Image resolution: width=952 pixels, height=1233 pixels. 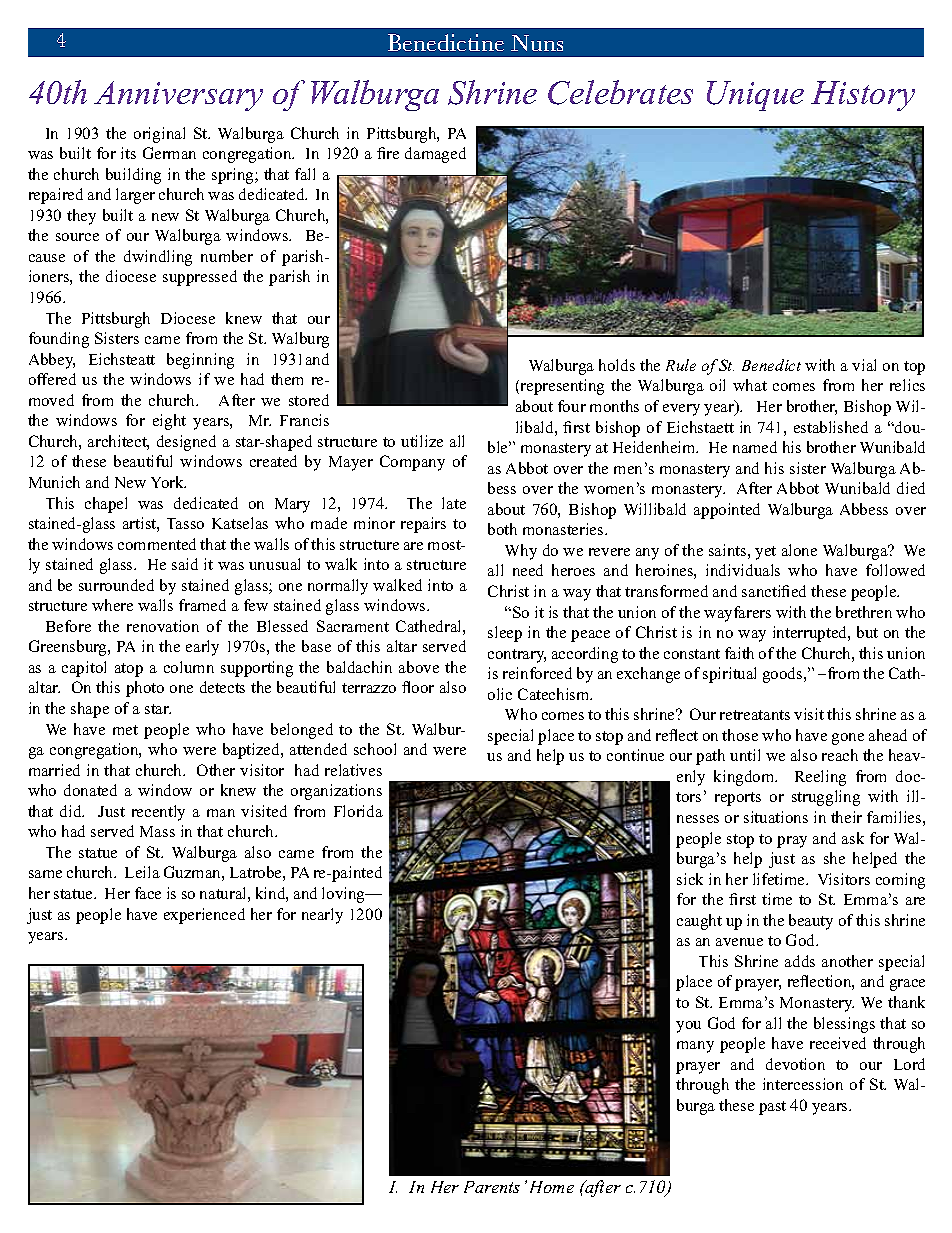 I want to click on Unique, so click(x=755, y=96).
